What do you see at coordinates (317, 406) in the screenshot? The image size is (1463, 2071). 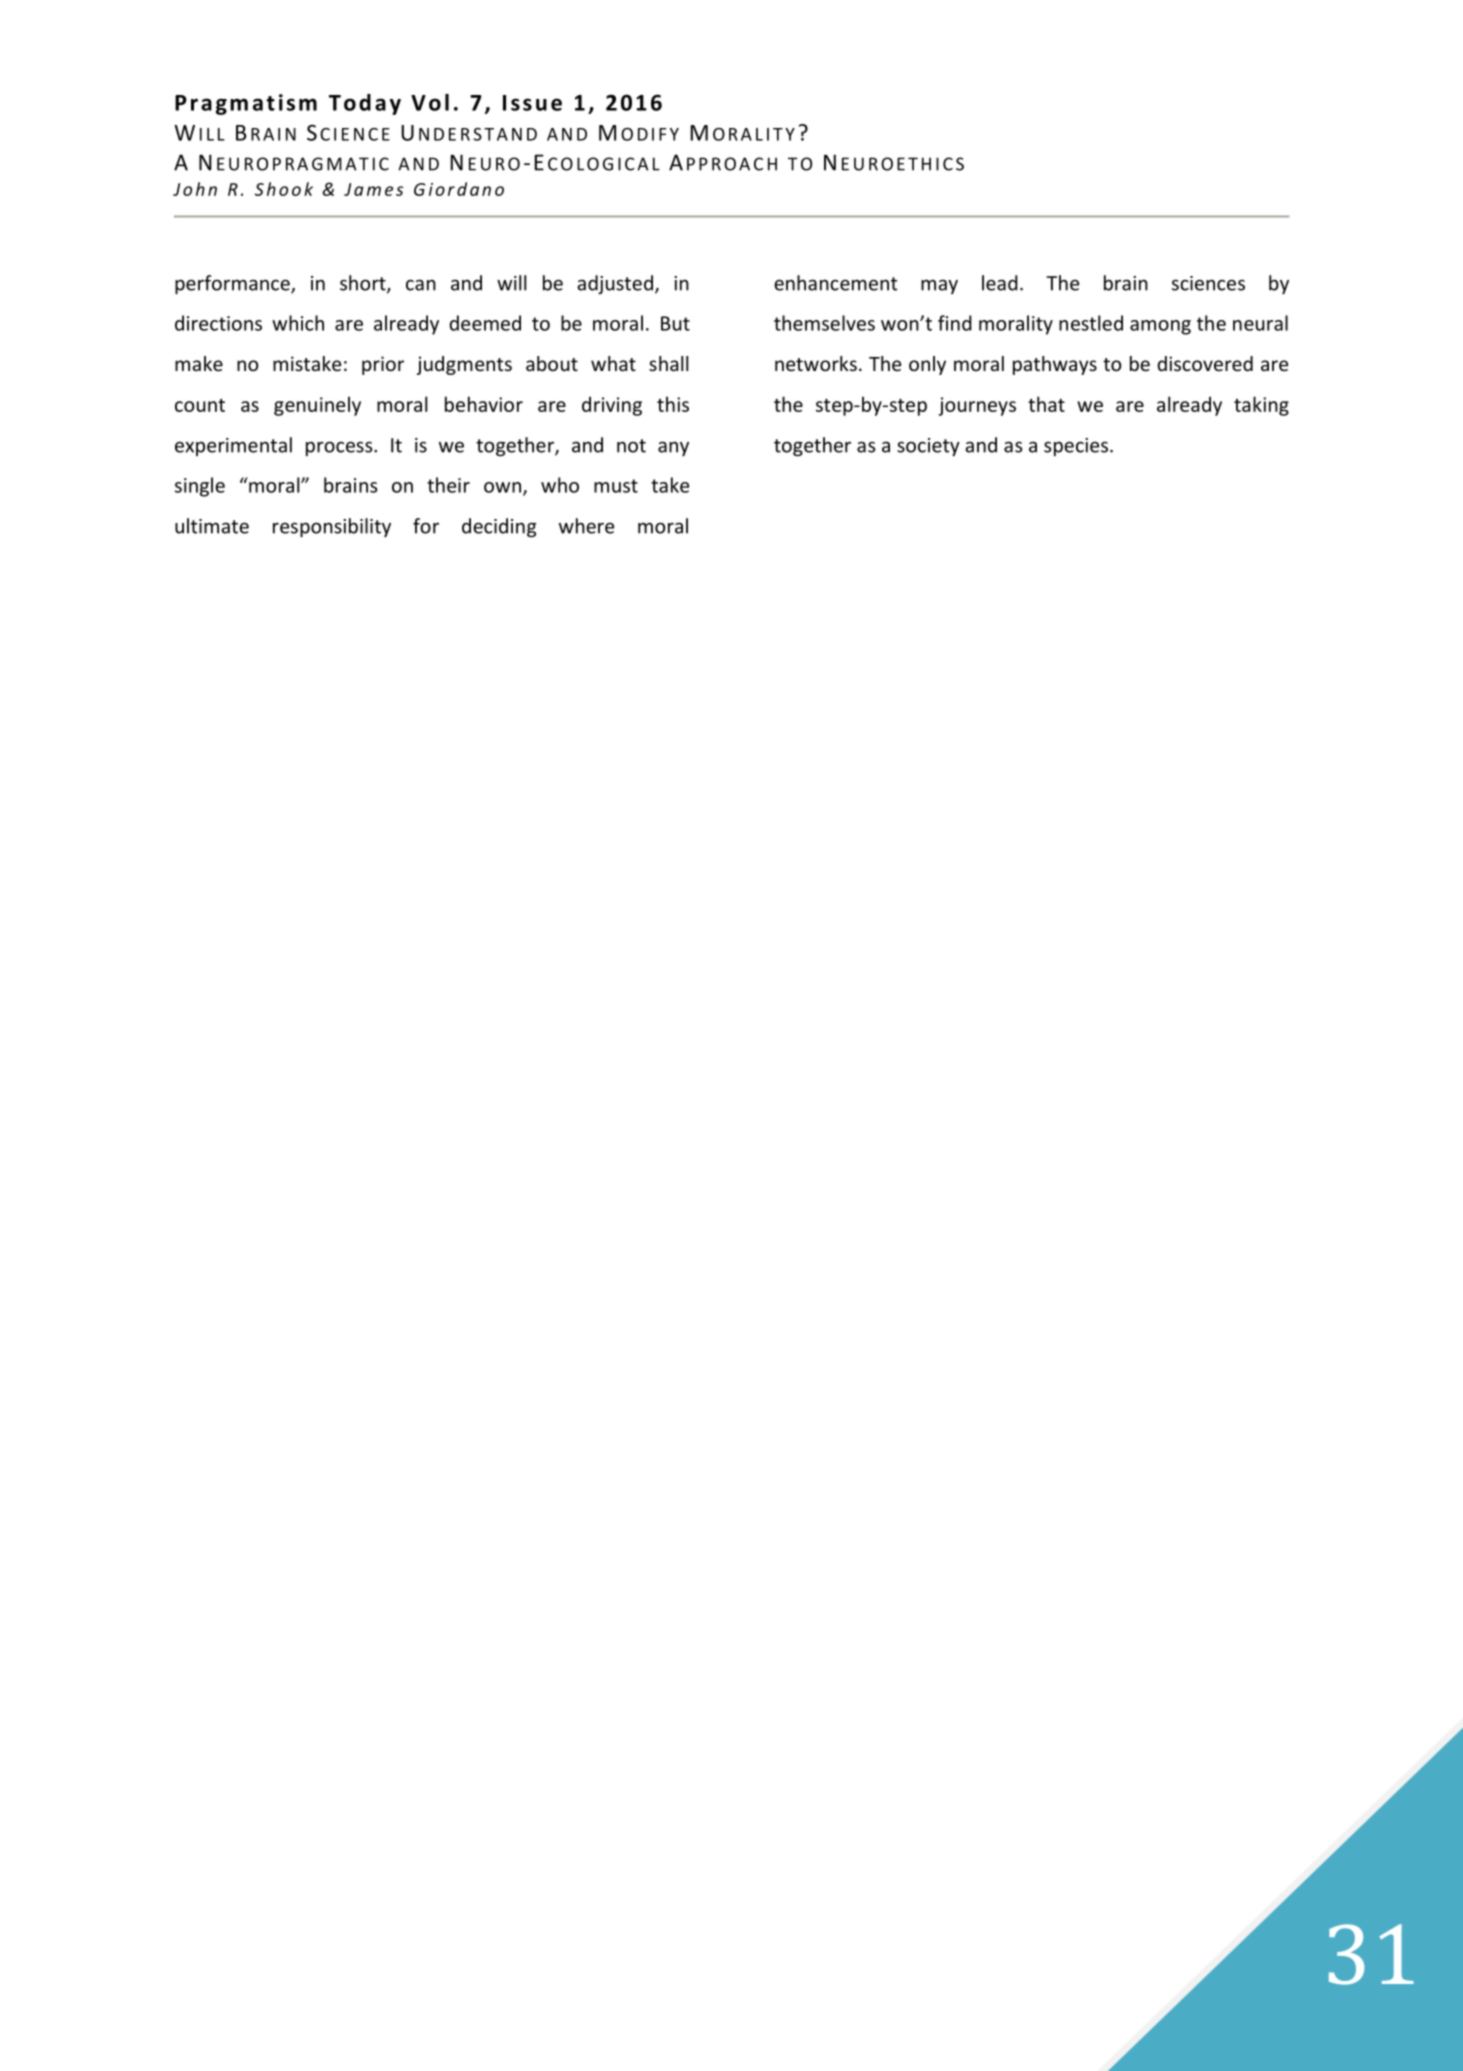 I see `genuinely` at bounding box center [317, 406].
